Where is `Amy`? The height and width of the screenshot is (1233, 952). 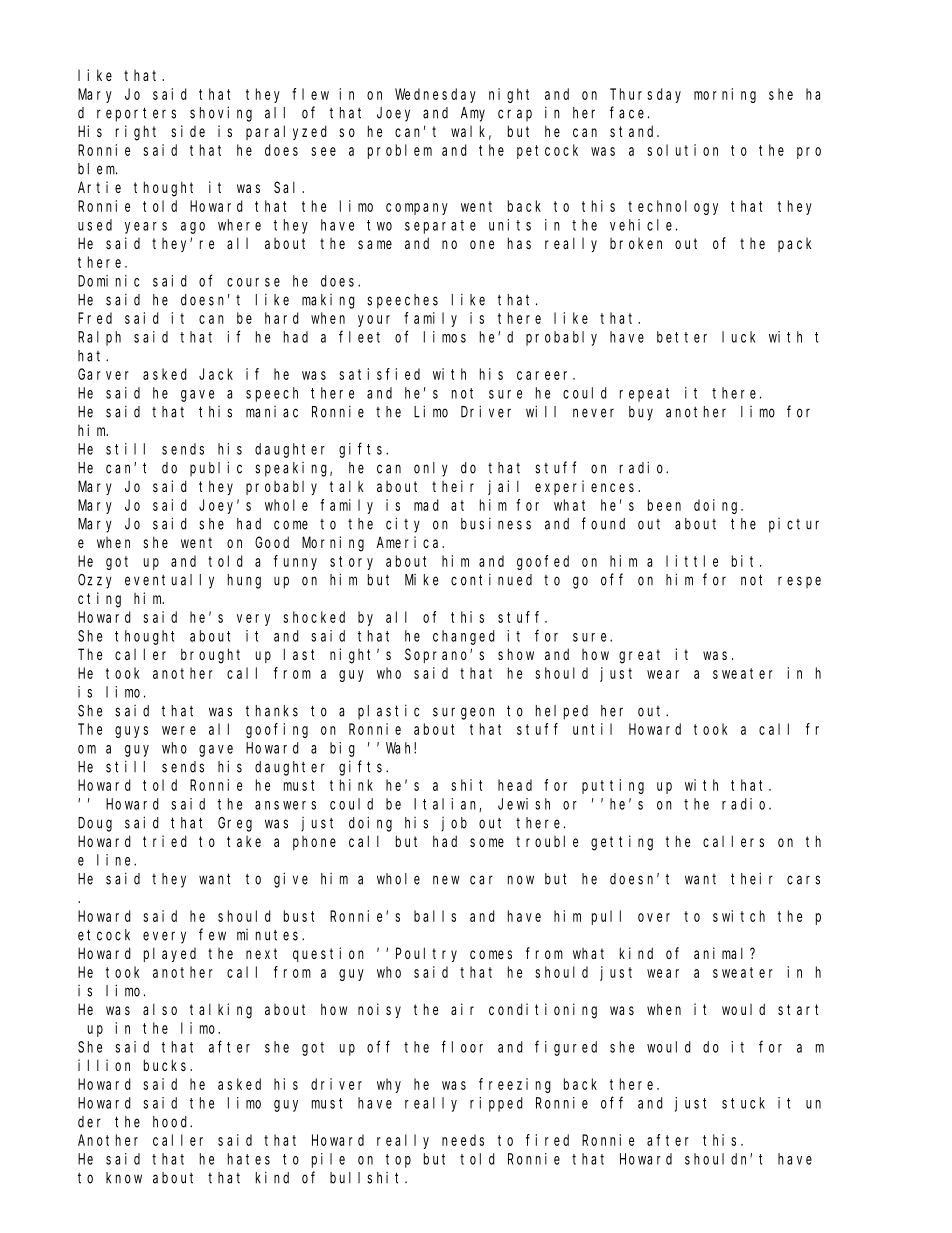
Amy is located at coordinates (473, 114).
